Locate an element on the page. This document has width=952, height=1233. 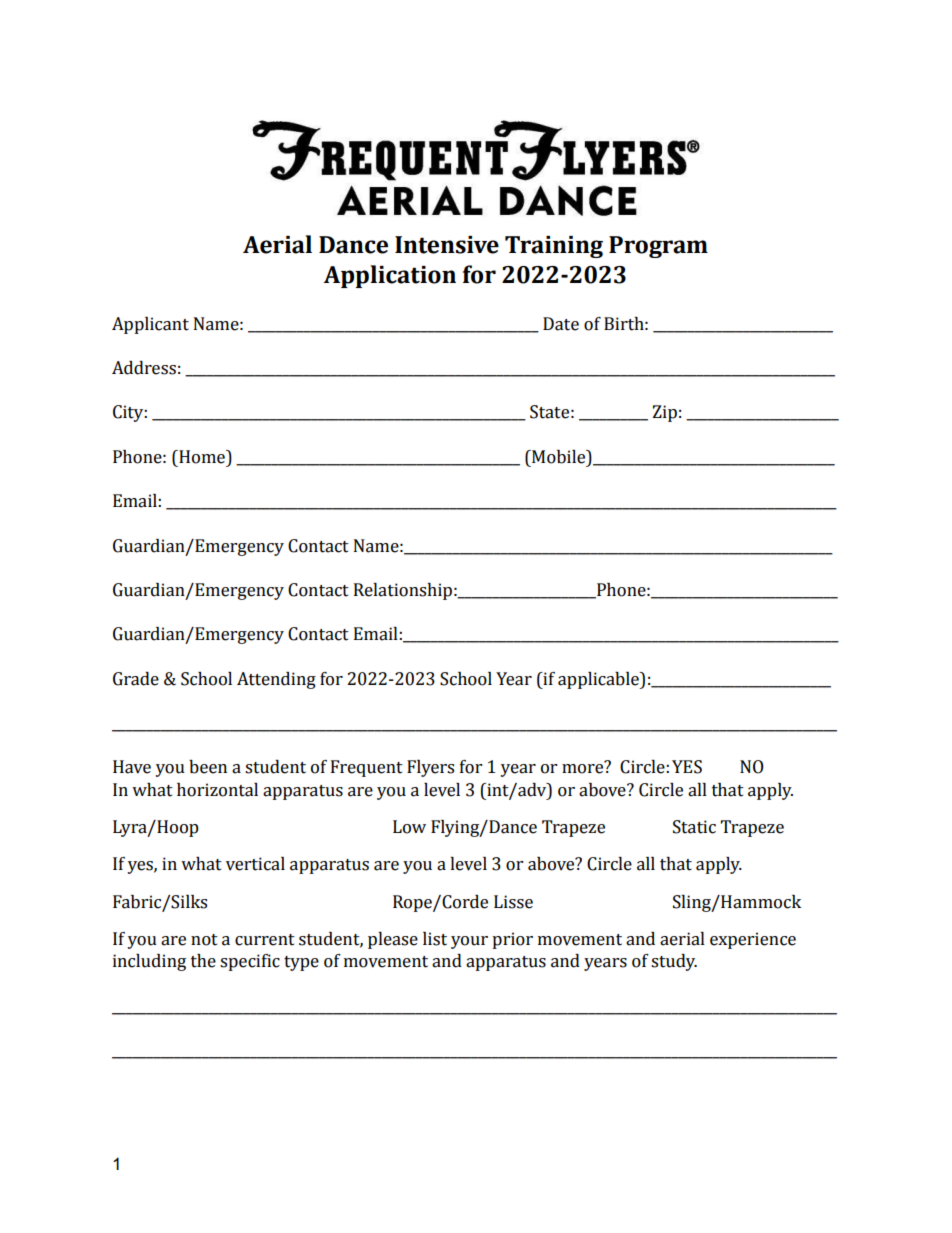
Intensive is located at coordinates (447, 245).
